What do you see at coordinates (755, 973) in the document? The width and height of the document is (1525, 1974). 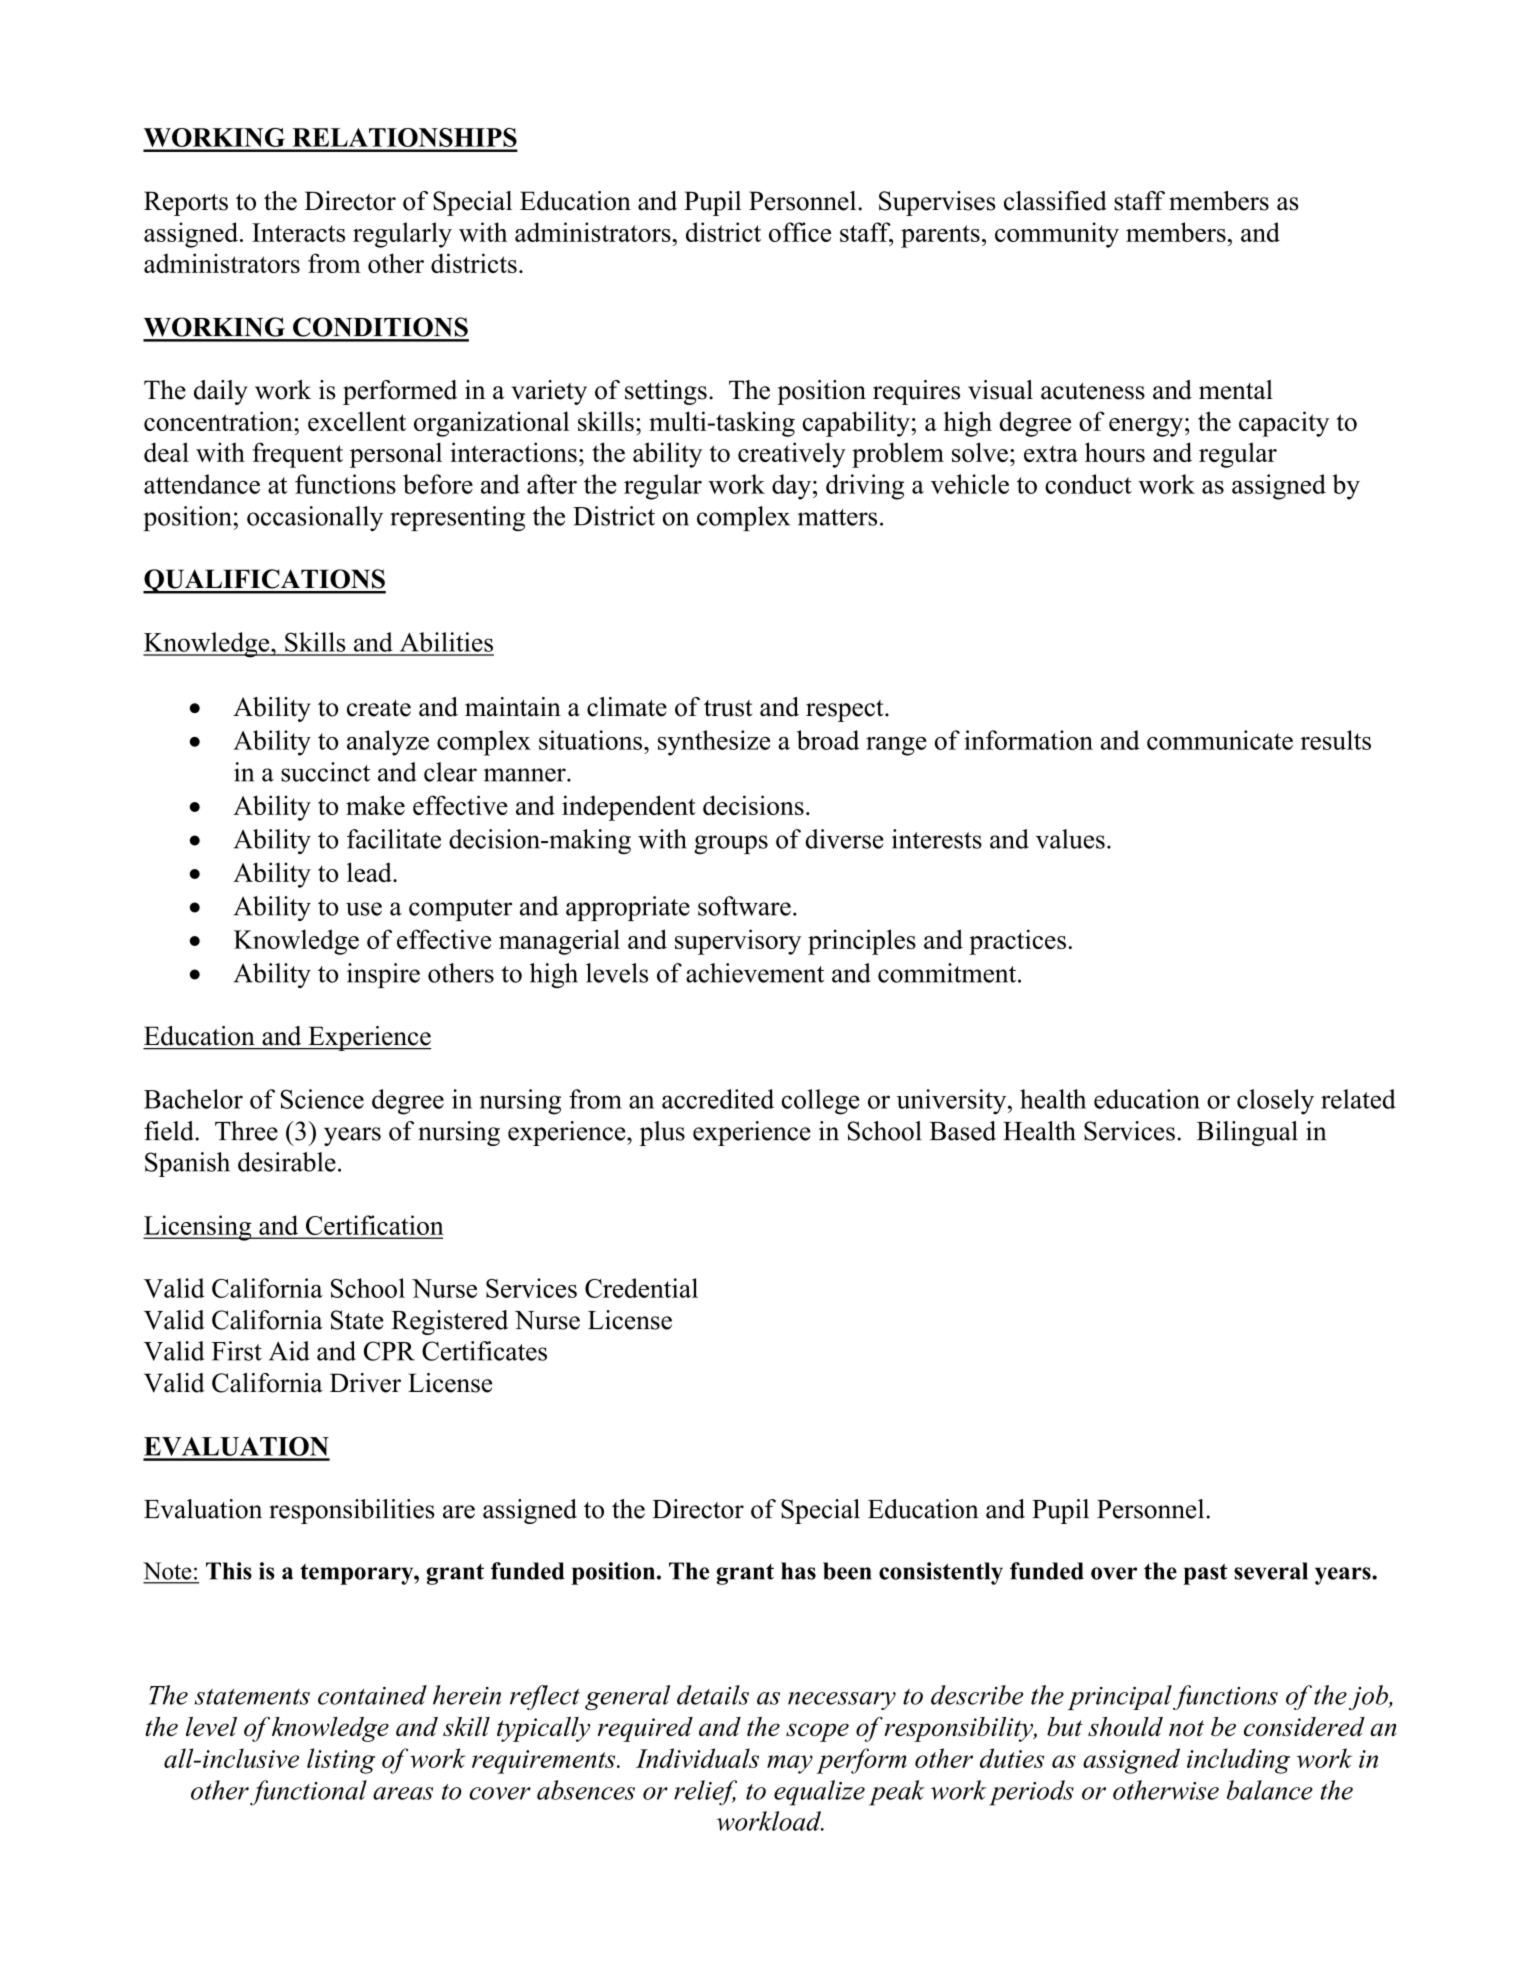 I see `achievement` at bounding box center [755, 973].
